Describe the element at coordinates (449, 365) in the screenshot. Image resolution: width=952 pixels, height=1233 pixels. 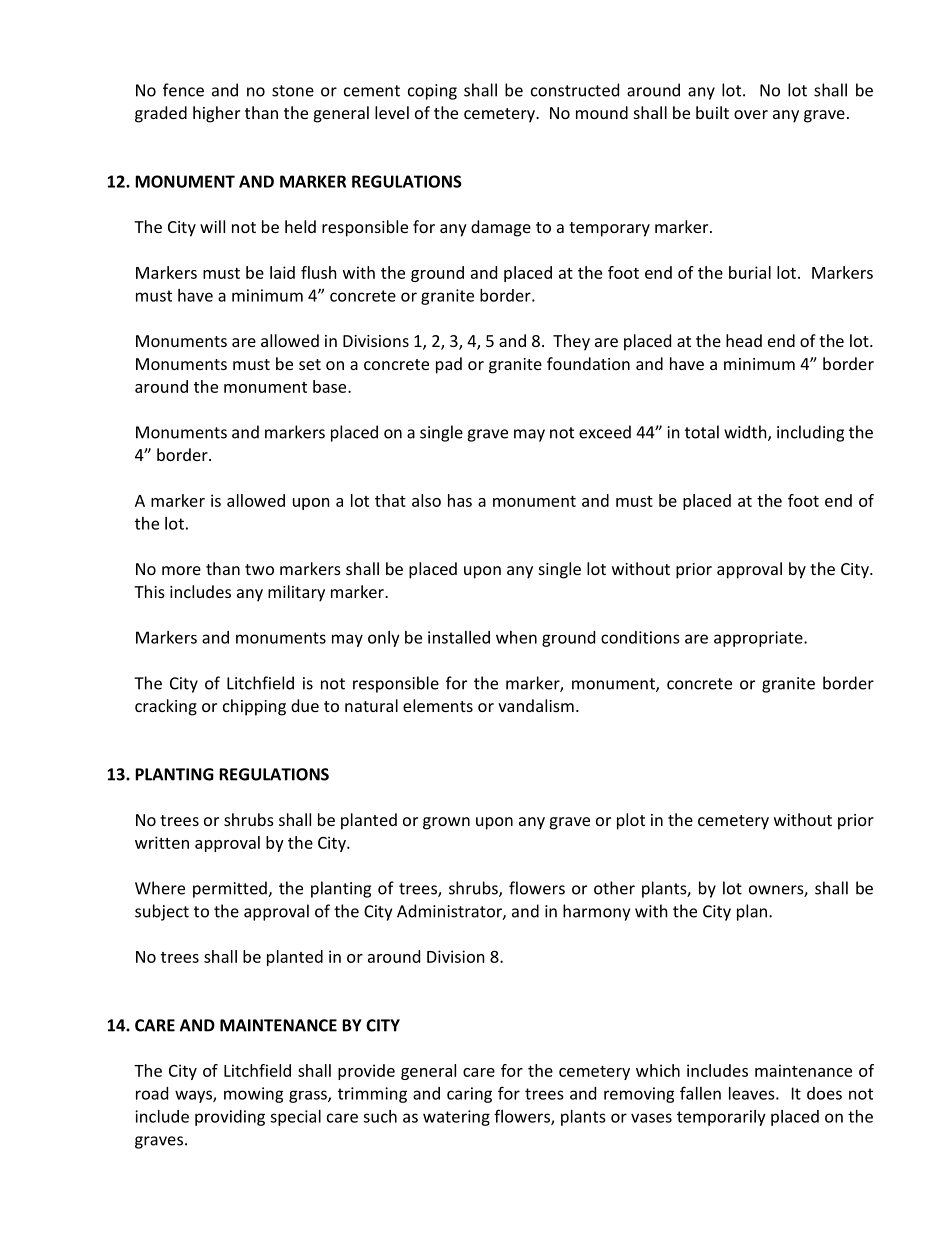
I see `pad` at that location.
